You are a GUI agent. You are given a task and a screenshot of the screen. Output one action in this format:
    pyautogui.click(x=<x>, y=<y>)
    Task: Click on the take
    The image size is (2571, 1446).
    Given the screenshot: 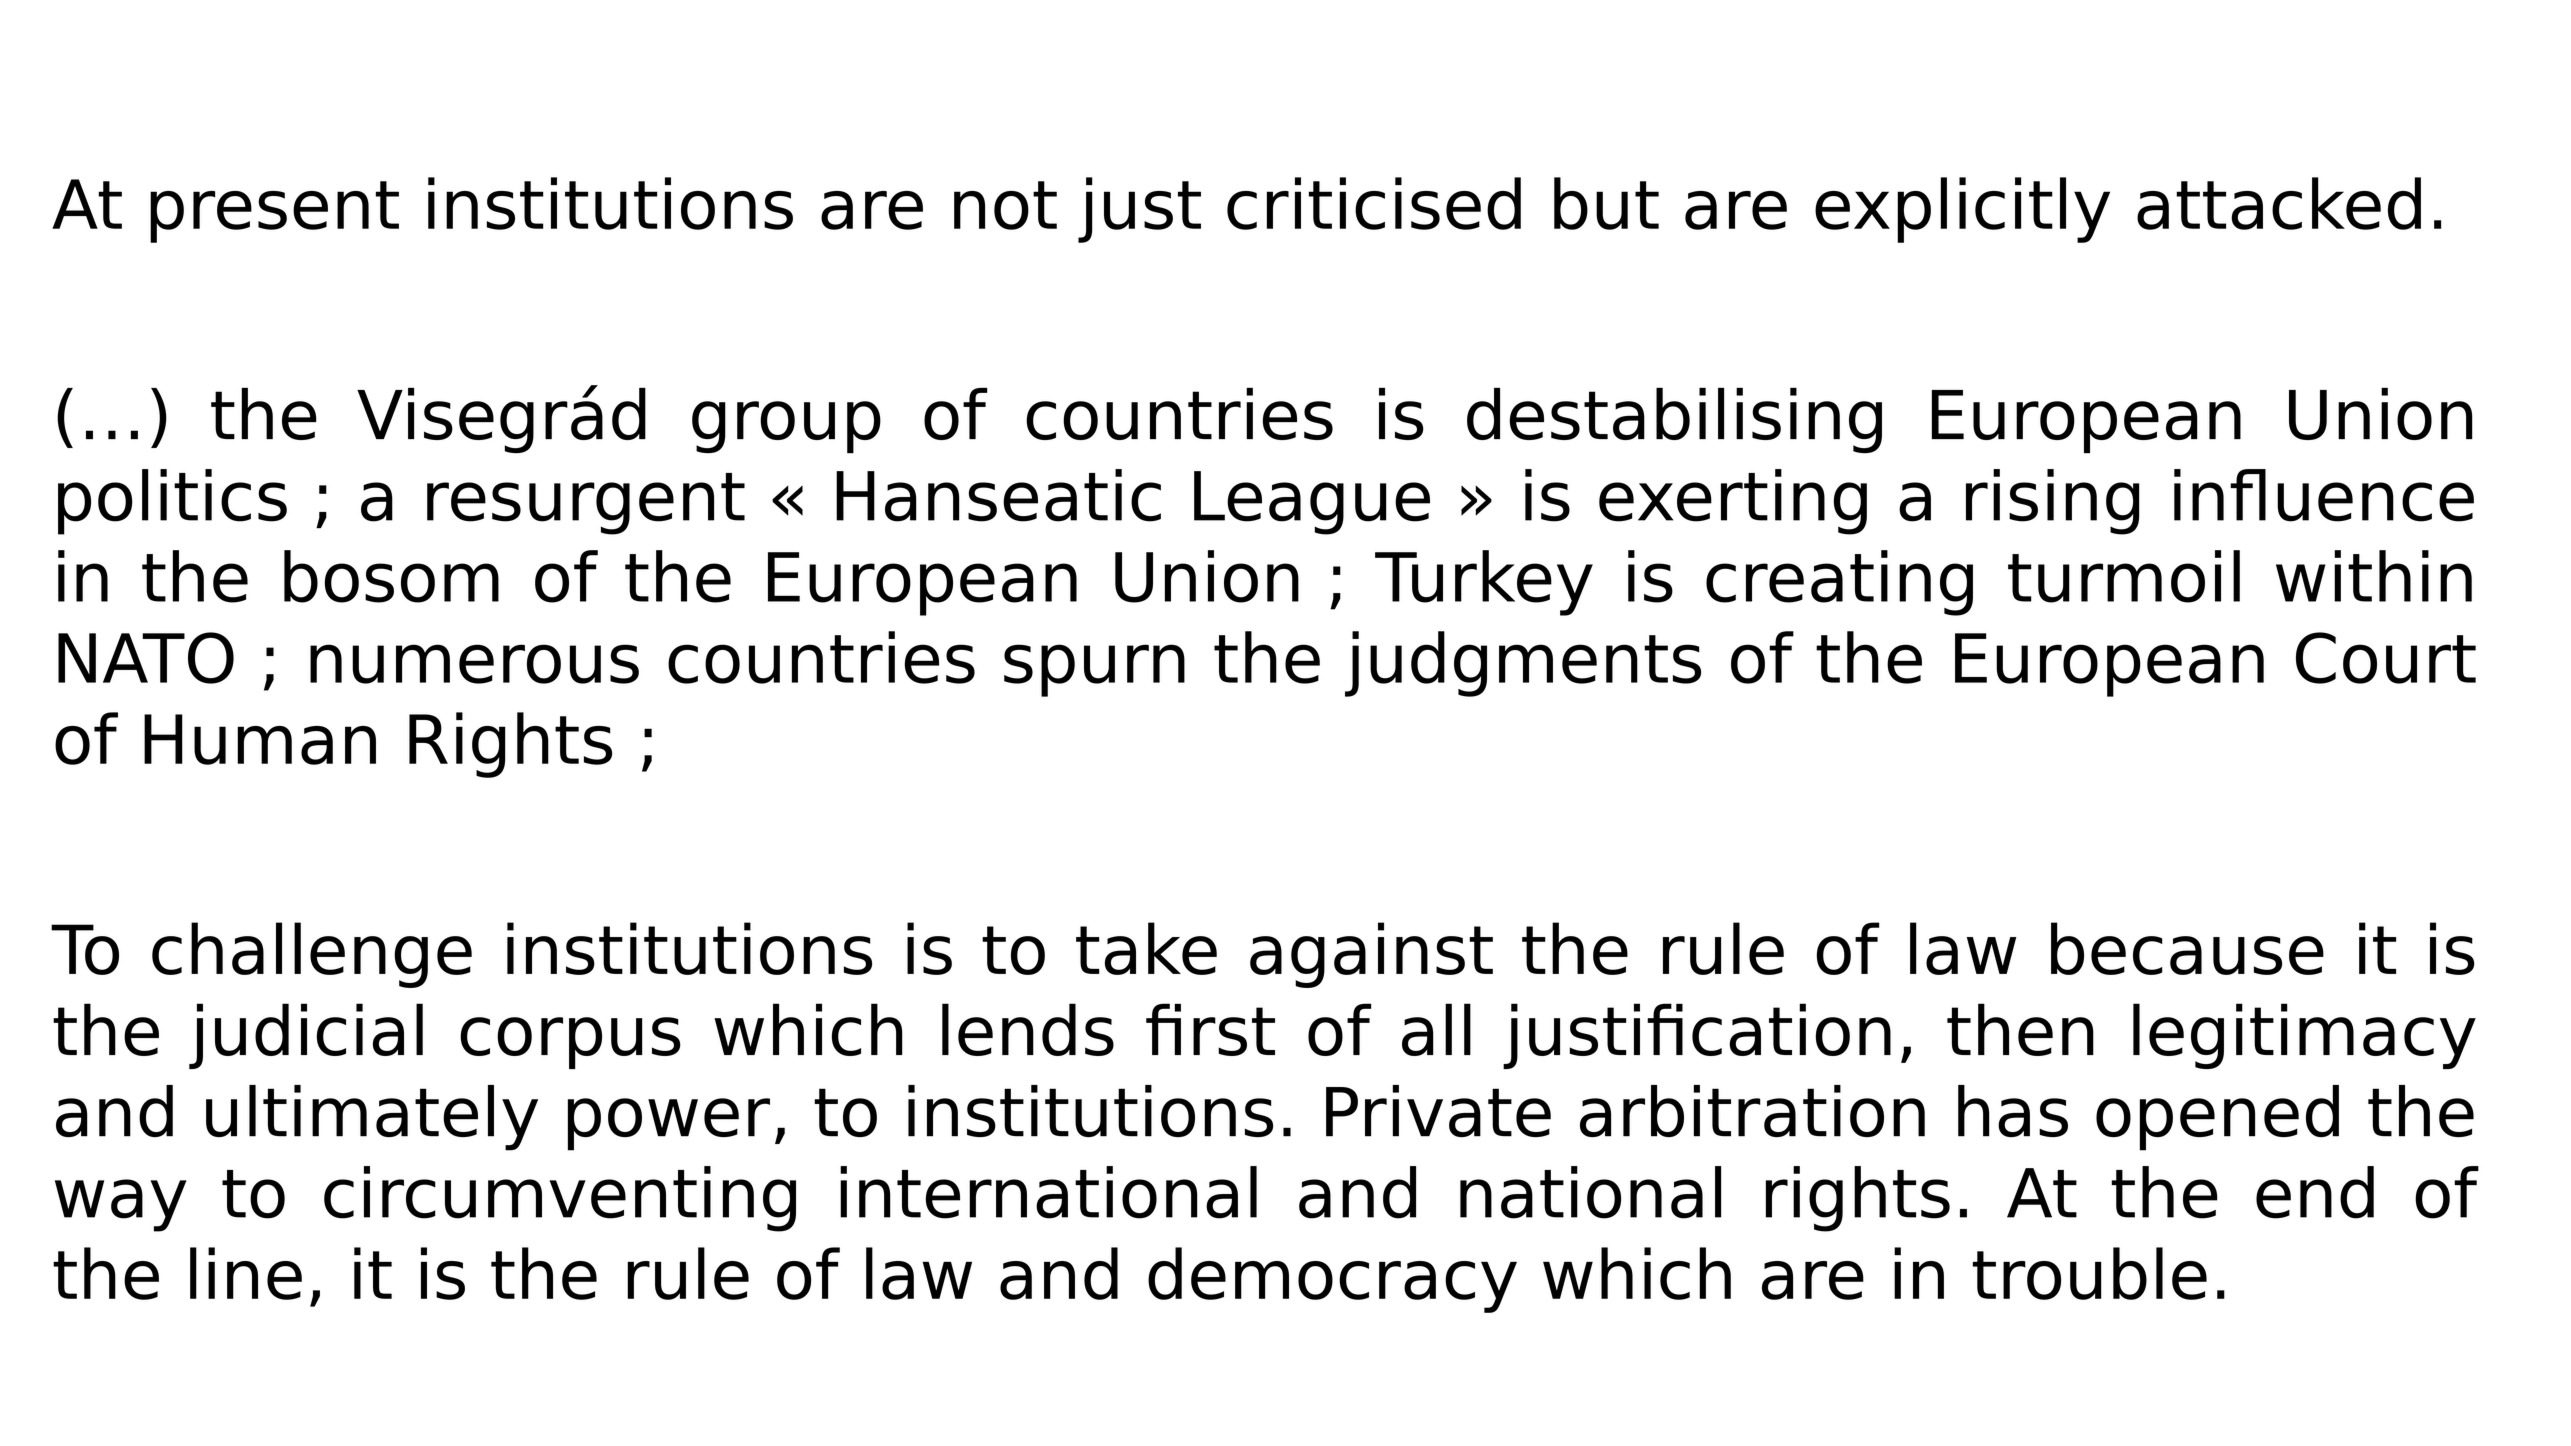 What is the action you would take?
    pyautogui.click(x=1146, y=948)
